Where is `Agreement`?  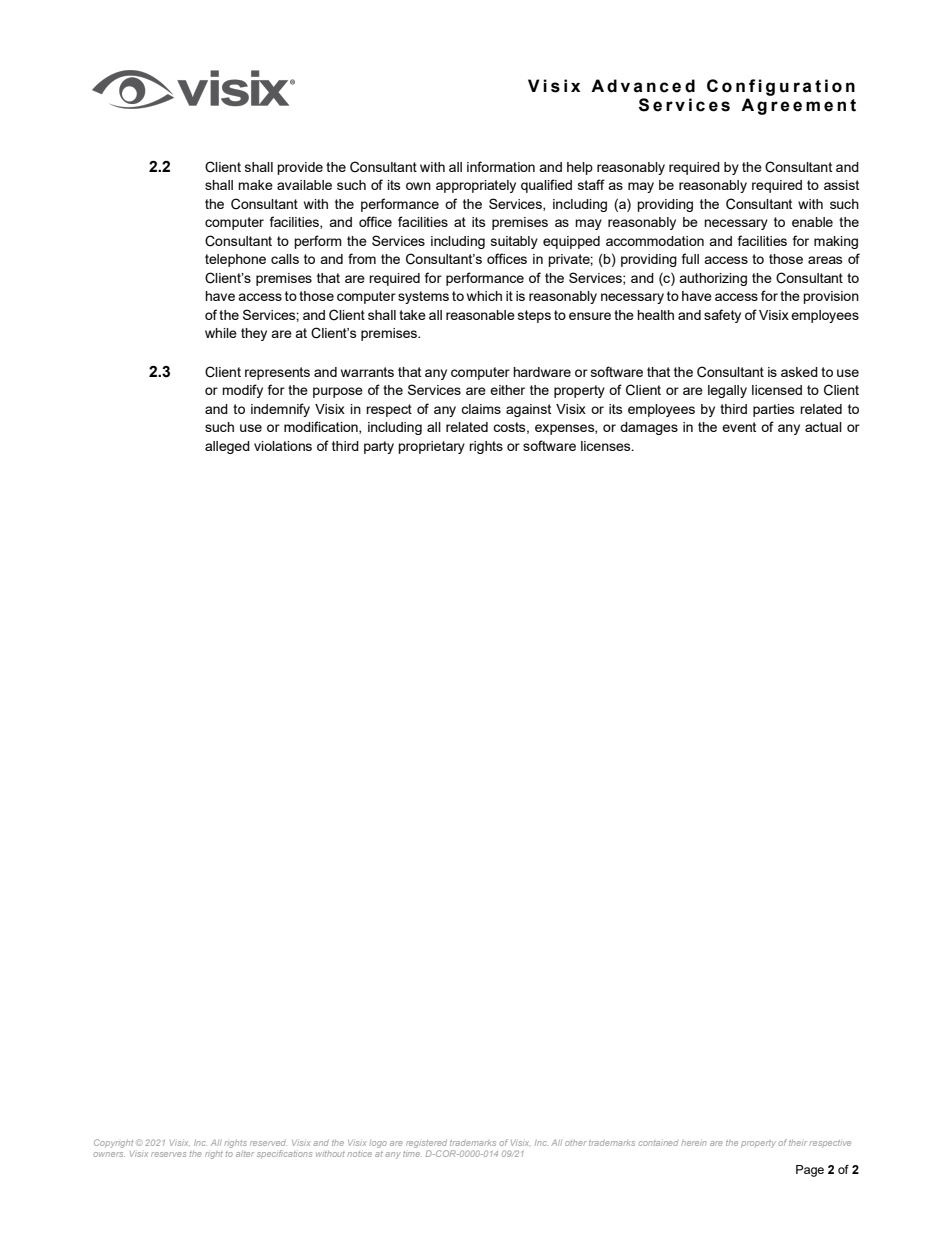
Agreement is located at coordinates (798, 106).
